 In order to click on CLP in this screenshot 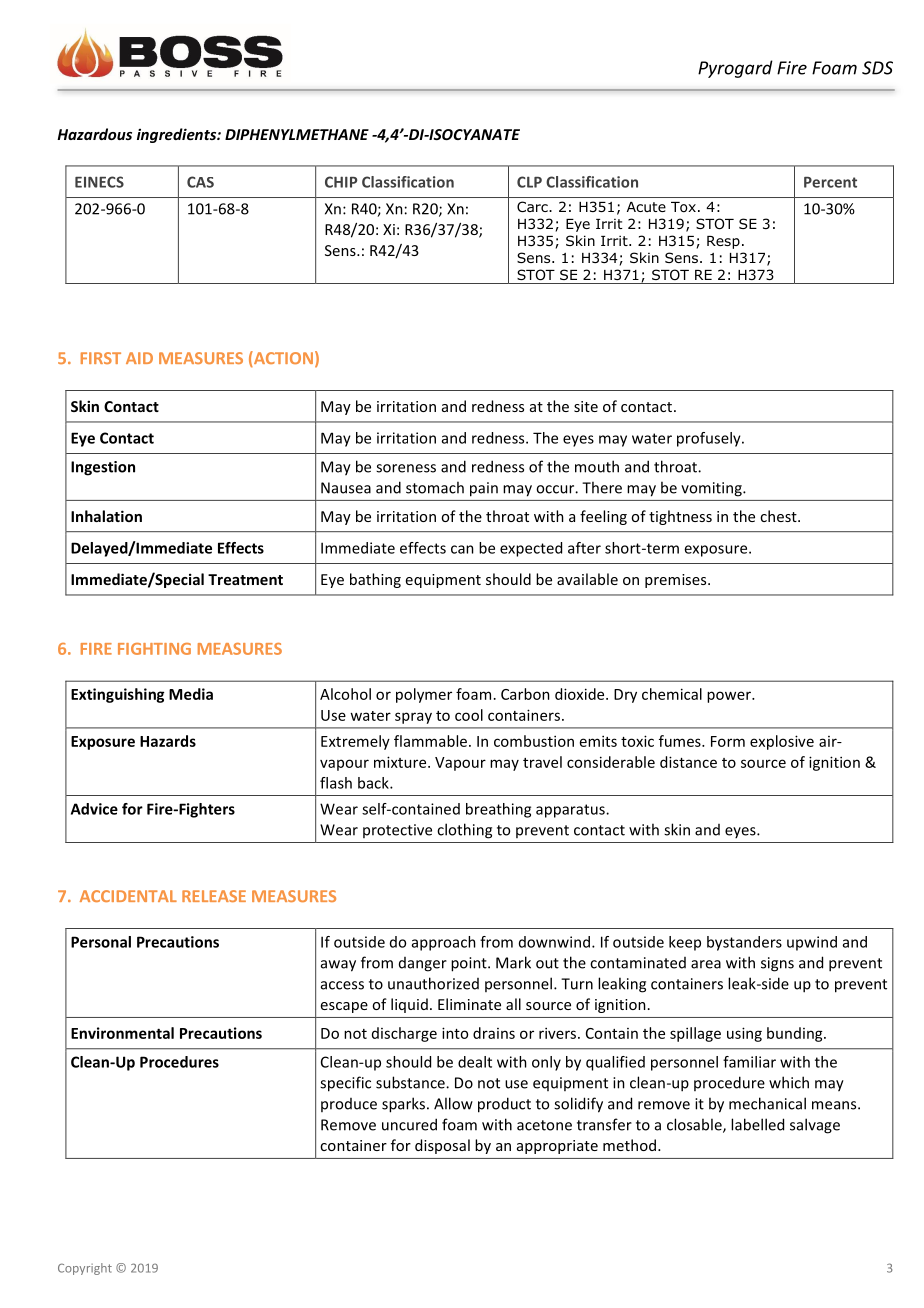, I will do `click(529, 182)`.
